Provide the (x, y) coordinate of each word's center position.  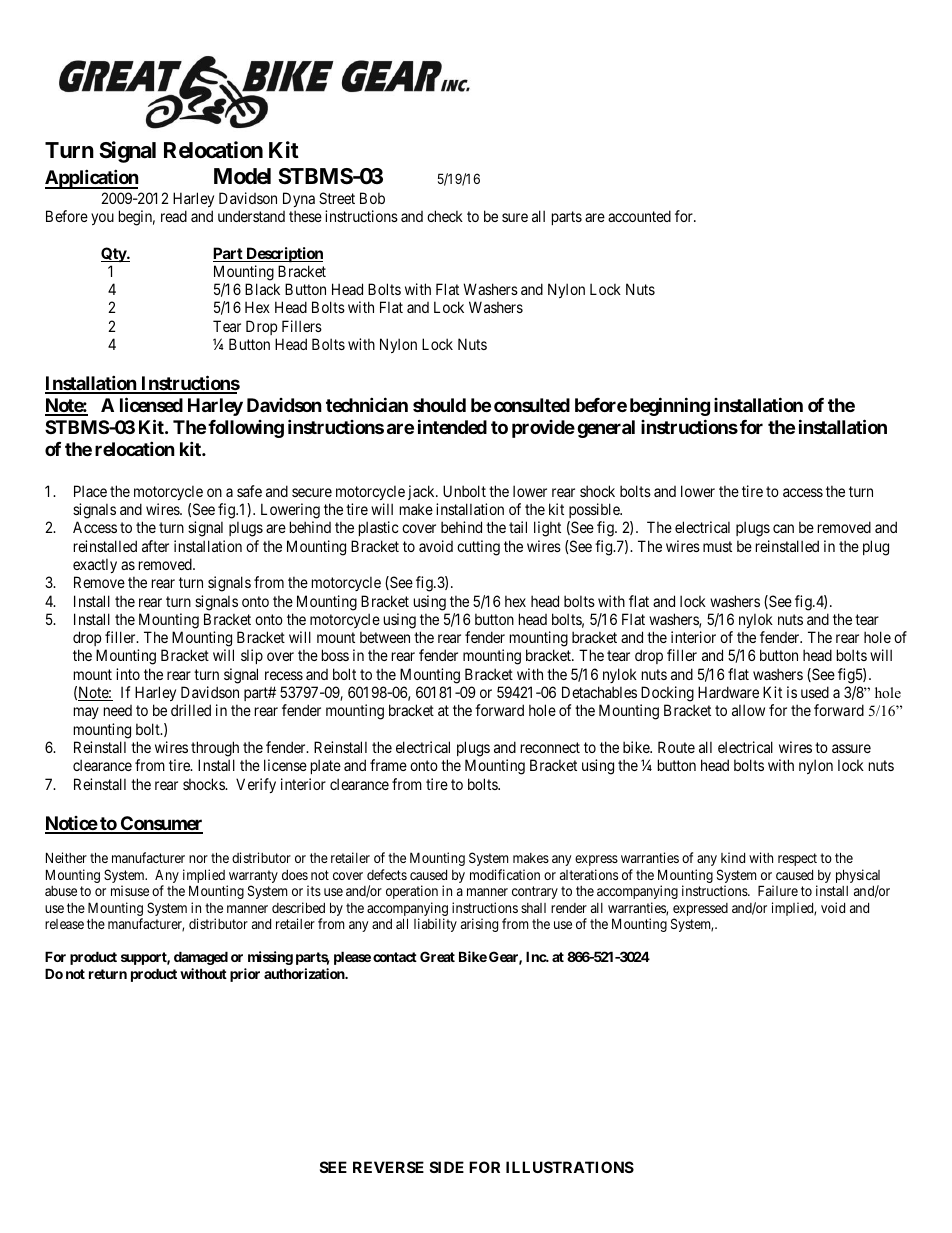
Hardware (728, 692)
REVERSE (388, 1167)
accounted (639, 216)
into (128, 674)
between (385, 637)
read (174, 216)
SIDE (447, 1167)
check (445, 216)
